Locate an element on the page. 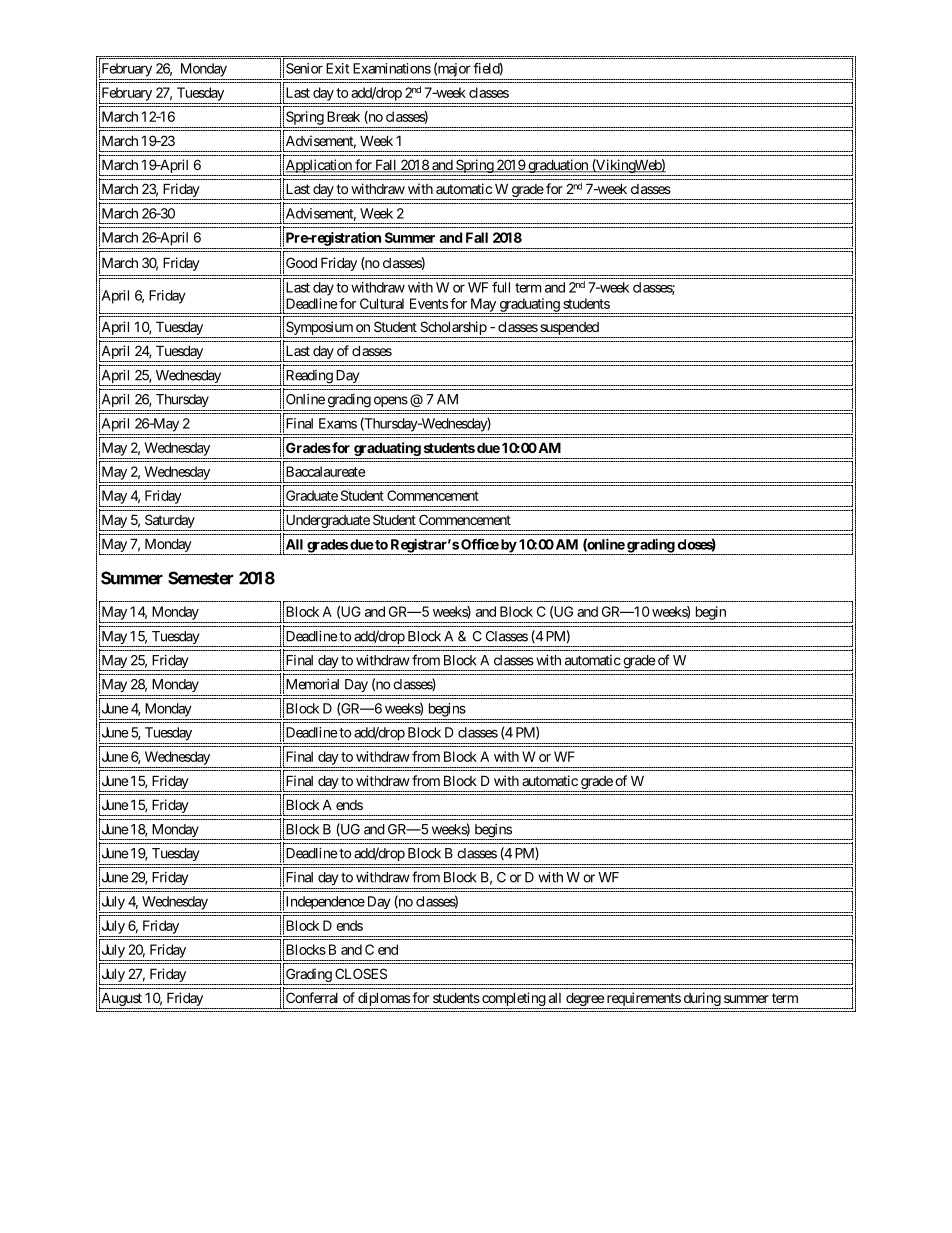 This image has height=1233, width=952. Senior is located at coordinates (304, 68).
